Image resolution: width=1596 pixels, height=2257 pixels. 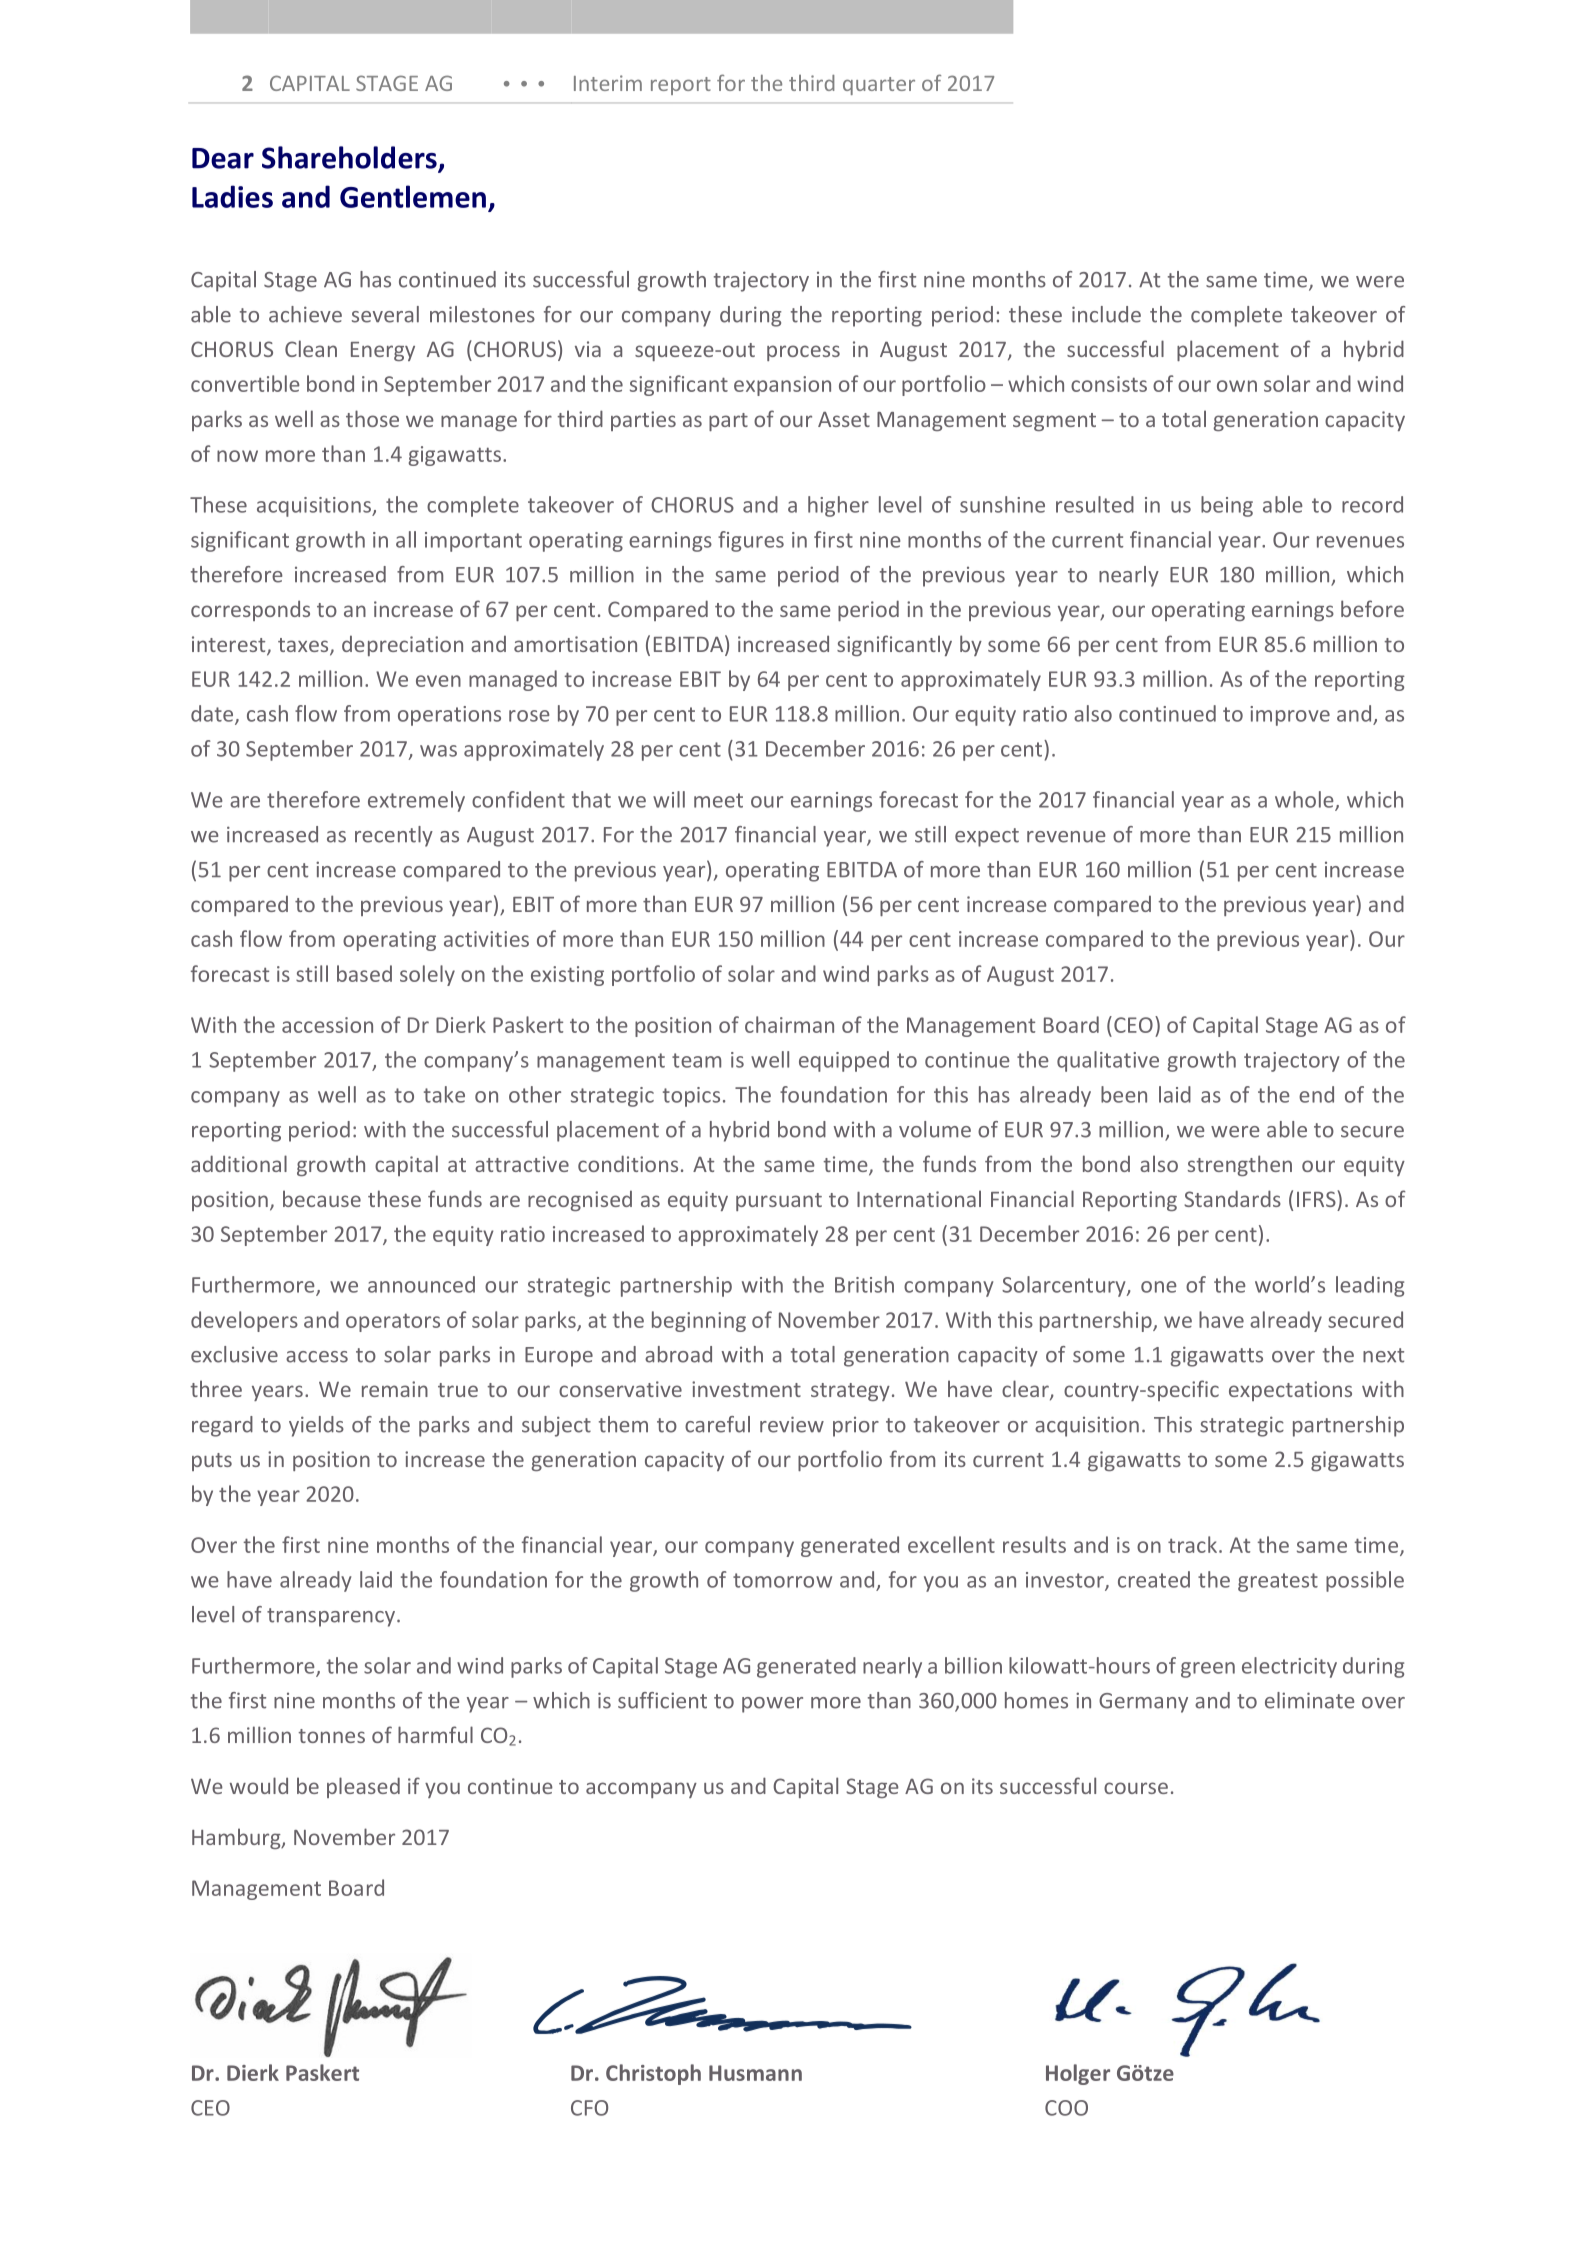 I want to click on transparency, so click(x=332, y=1617).
